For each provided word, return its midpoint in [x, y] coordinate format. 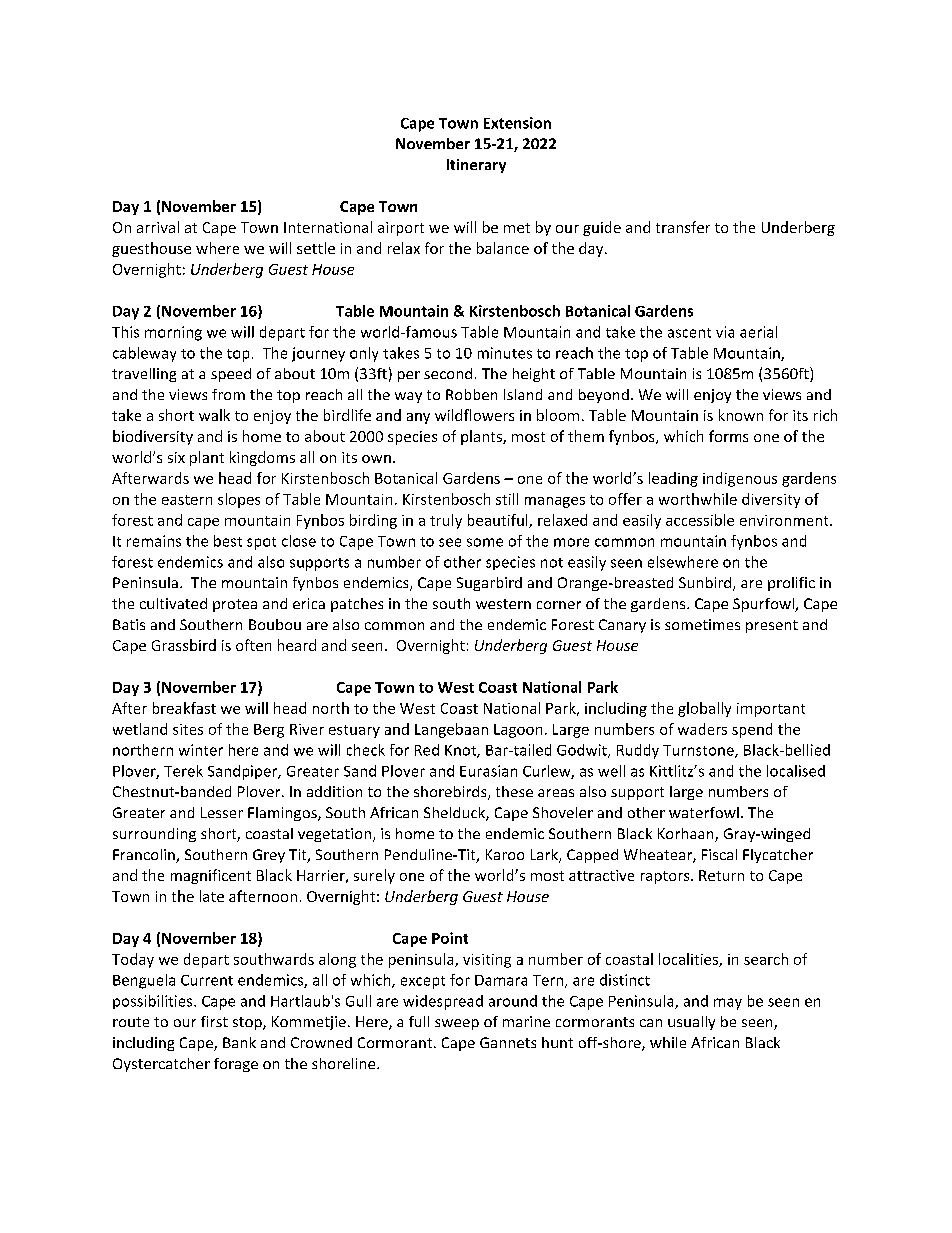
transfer [683, 227]
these [514, 791]
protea [235, 605]
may [728, 1004]
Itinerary [476, 166]
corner [559, 605]
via [725, 332]
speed [231, 375]
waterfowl [704, 812]
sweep [457, 1024]
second [448, 373]
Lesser [222, 812]
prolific [791, 584]
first [214, 1021]
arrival [158, 227]
